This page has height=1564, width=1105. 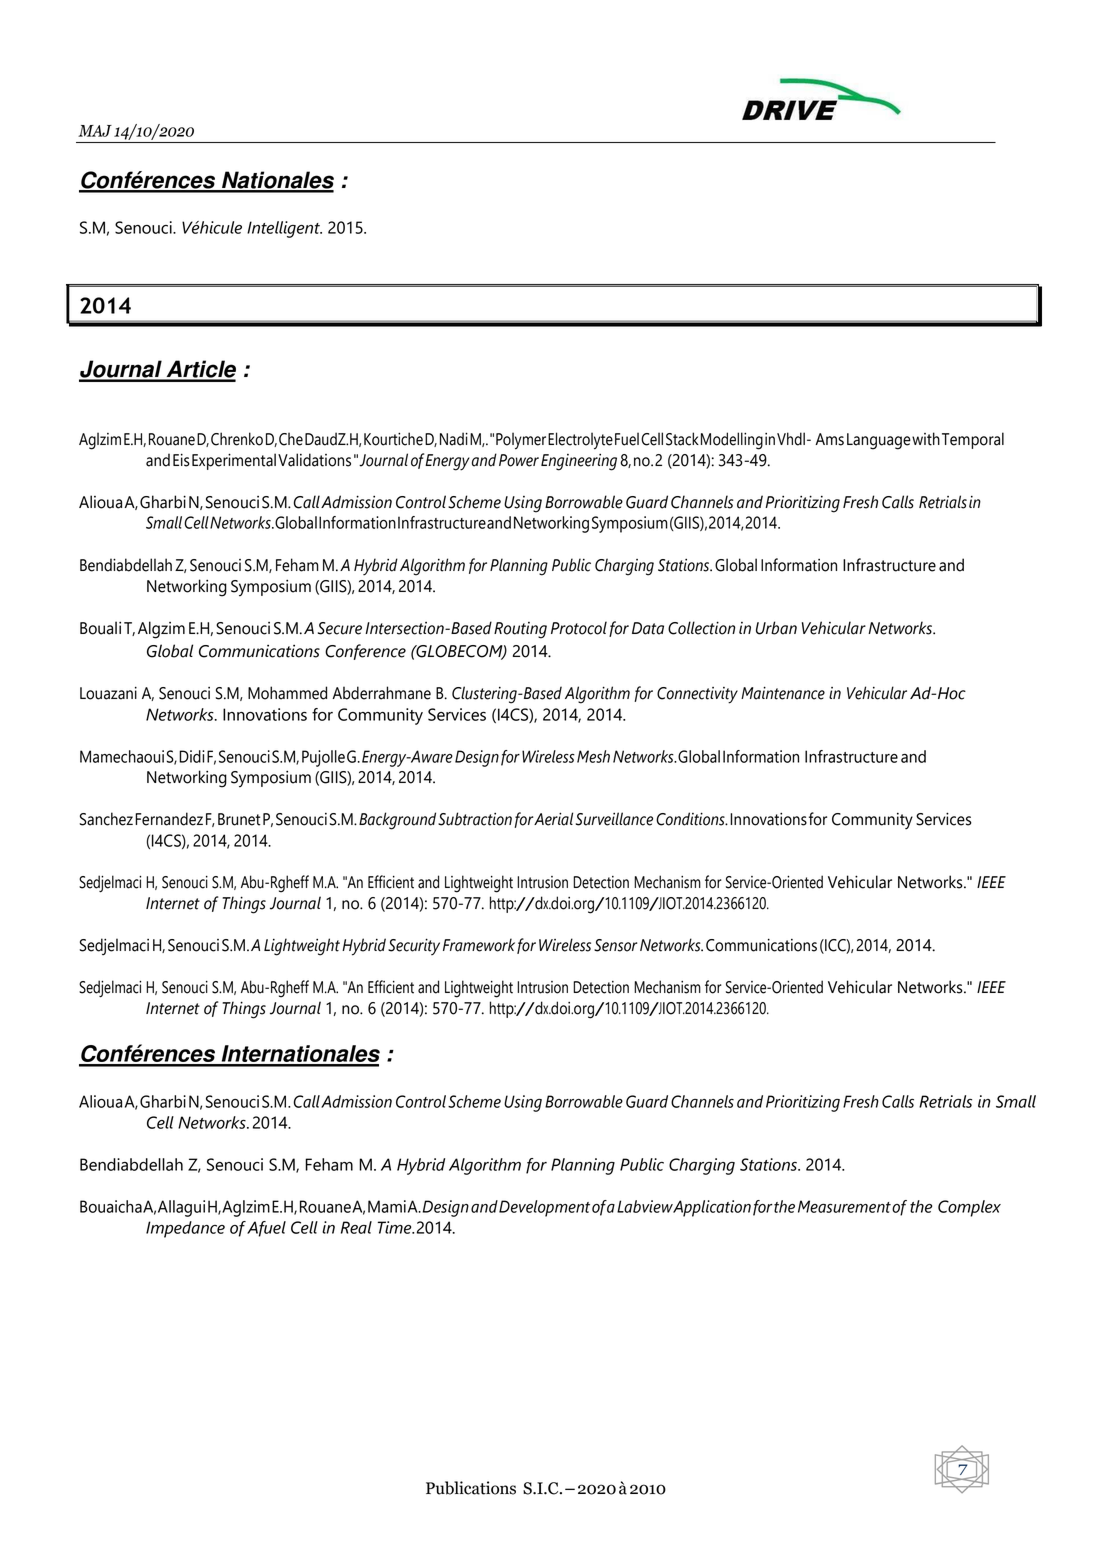 I want to click on Mohammed, so click(x=287, y=693).
